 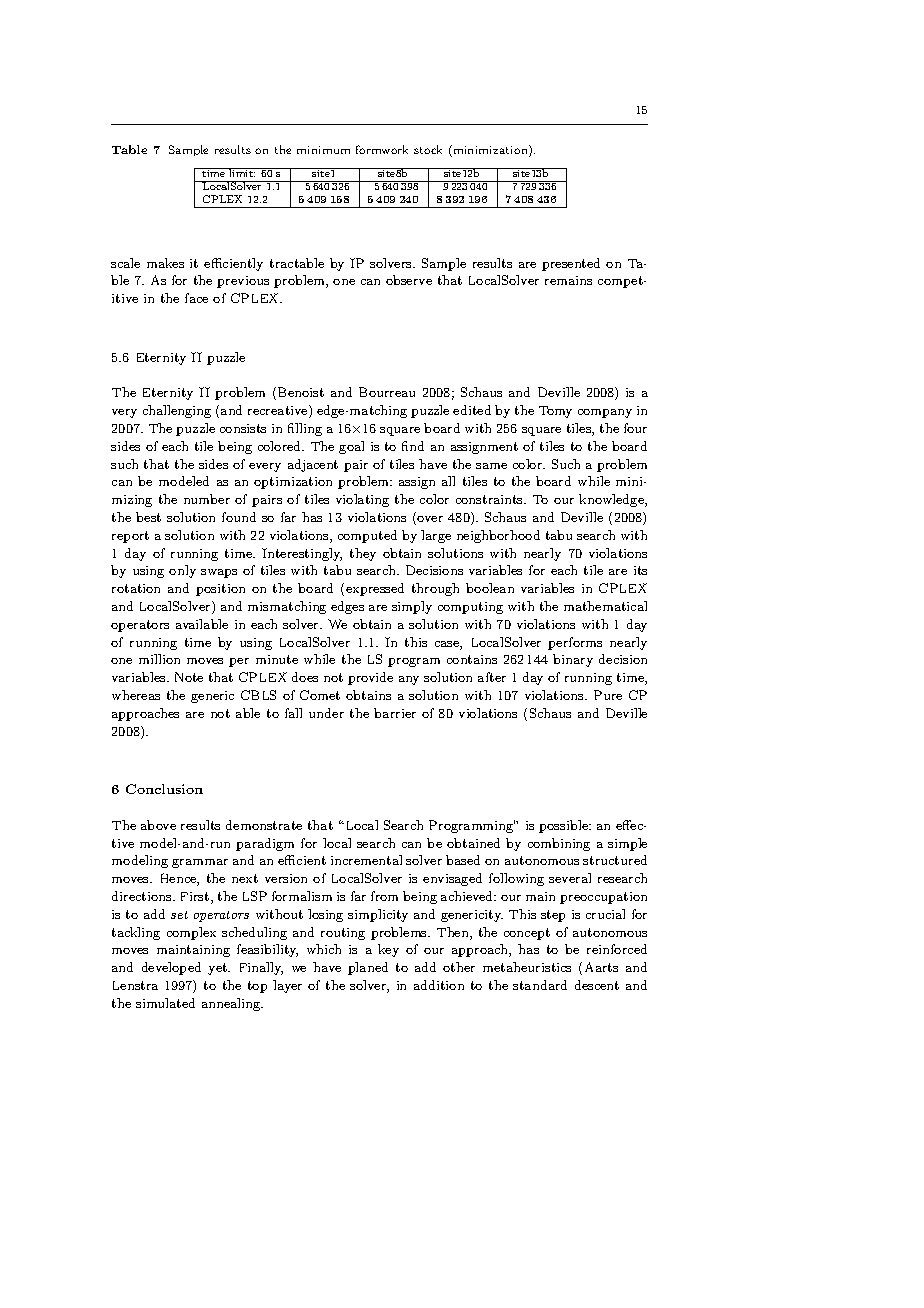 What do you see at coordinates (564, 826) in the image?
I see `possible` at bounding box center [564, 826].
